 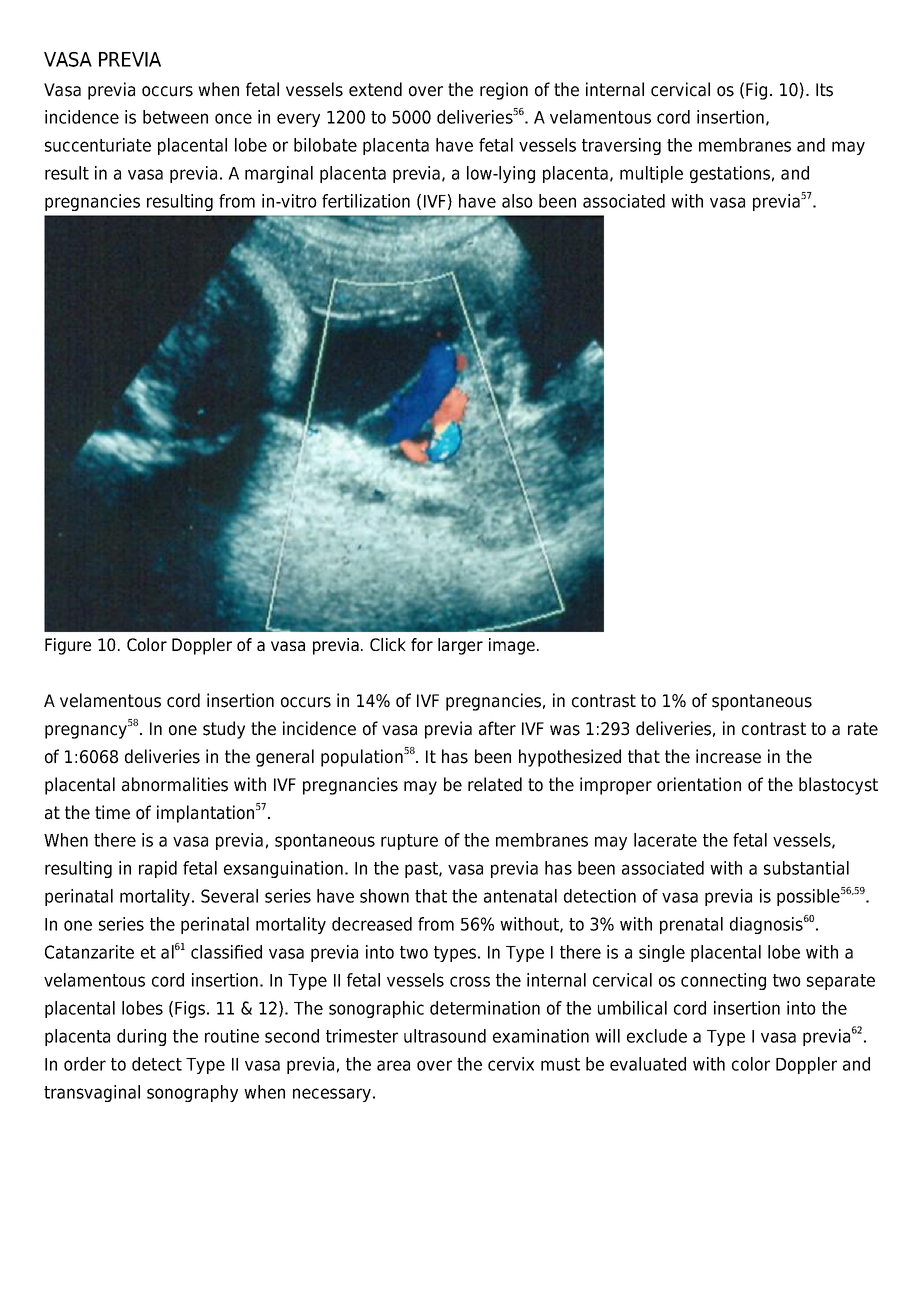 What do you see at coordinates (512, 646) in the screenshot?
I see `image` at bounding box center [512, 646].
